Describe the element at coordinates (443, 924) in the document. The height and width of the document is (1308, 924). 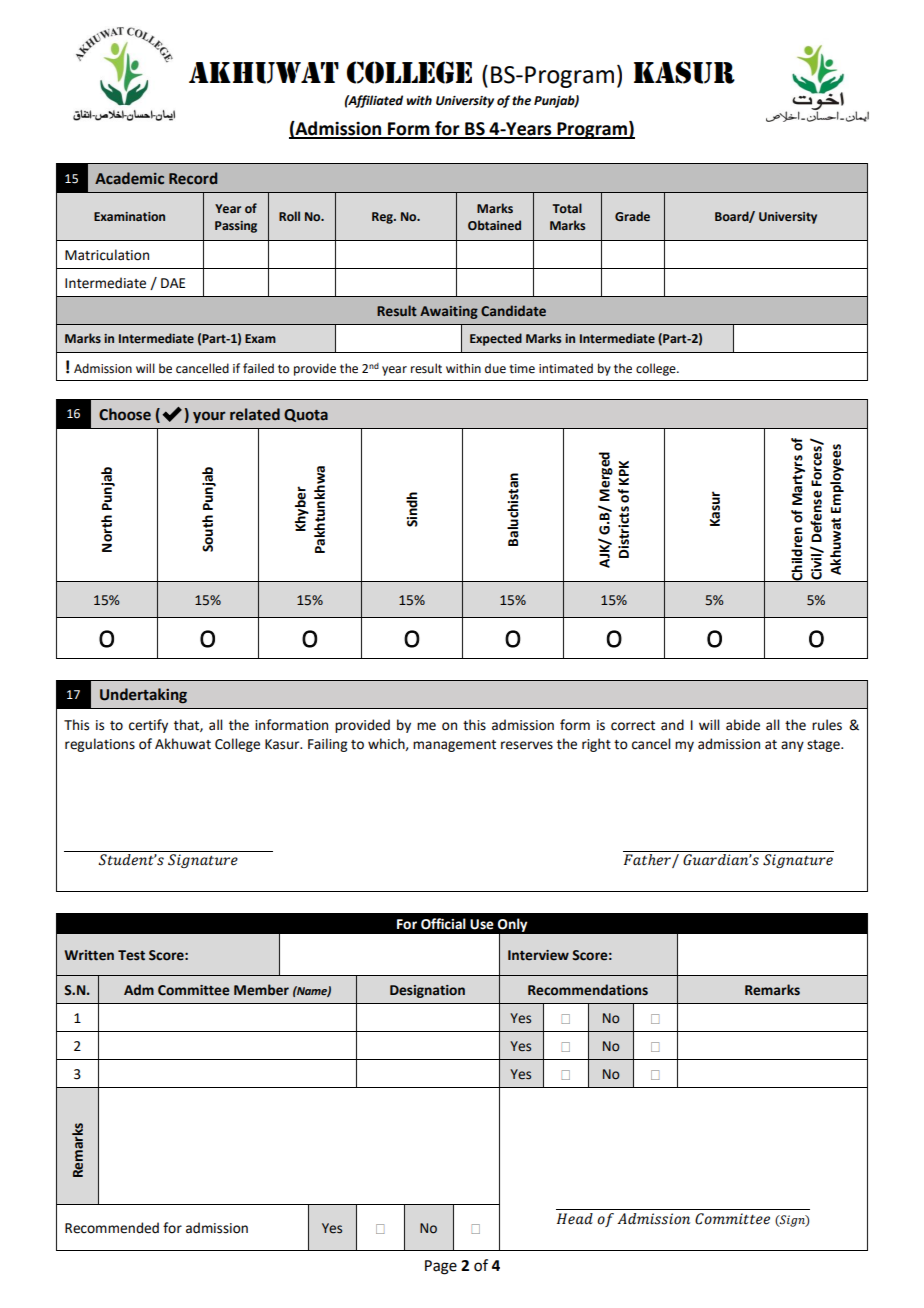
I see `Official` at that location.
